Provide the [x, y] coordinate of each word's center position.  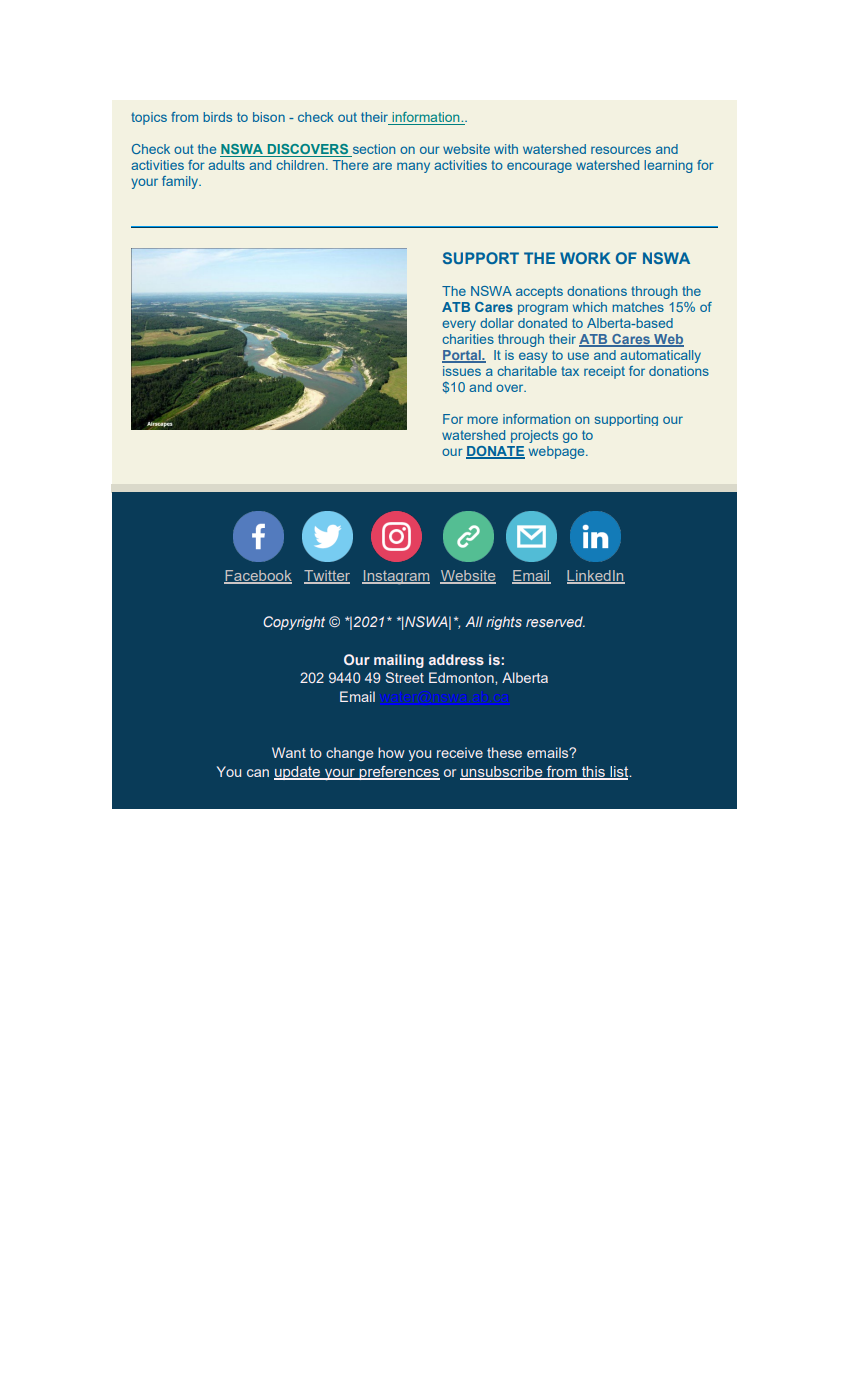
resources [621, 150]
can [258, 773]
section [372, 150]
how [391, 752]
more [482, 420]
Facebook [258, 576]
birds [217, 117]
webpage [558, 452]
